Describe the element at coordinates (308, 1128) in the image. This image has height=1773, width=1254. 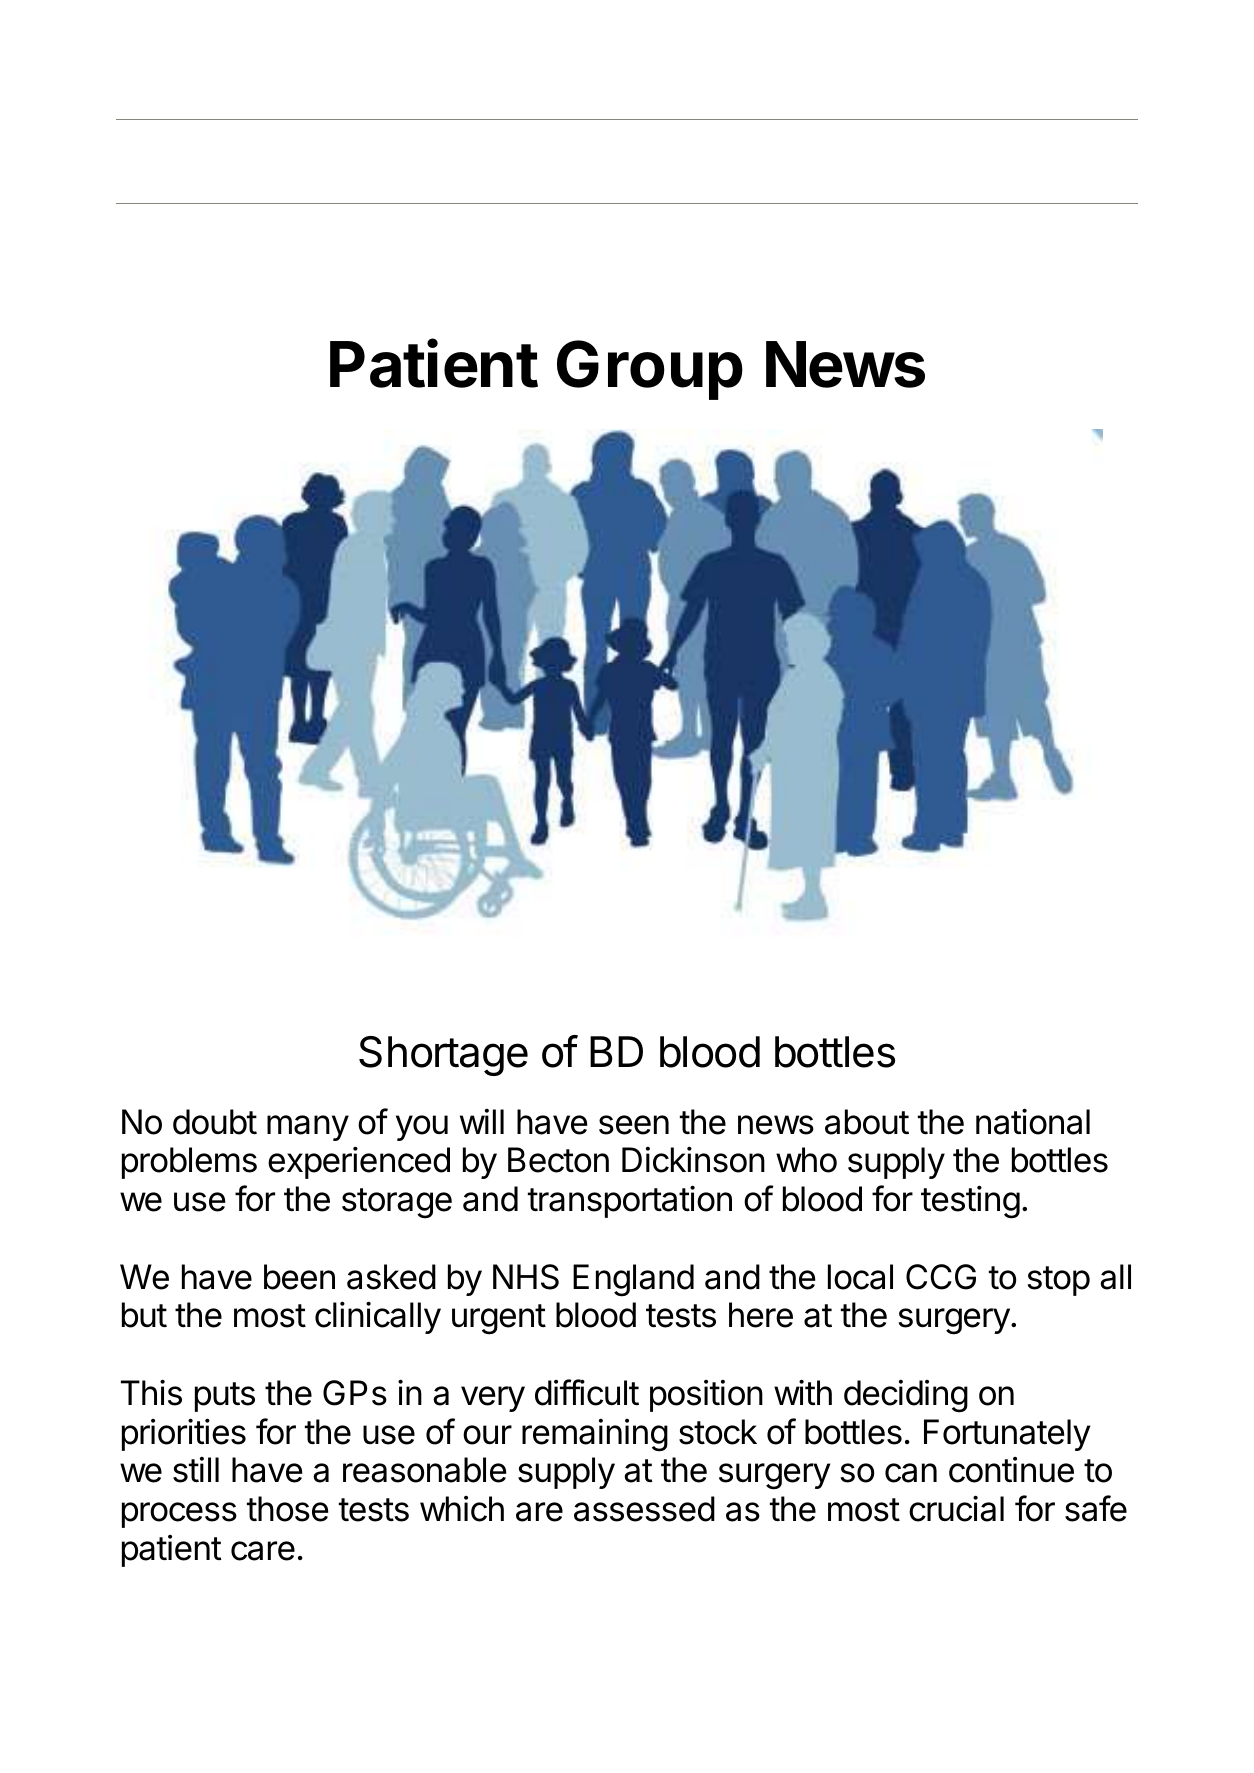
I see `many` at that location.
